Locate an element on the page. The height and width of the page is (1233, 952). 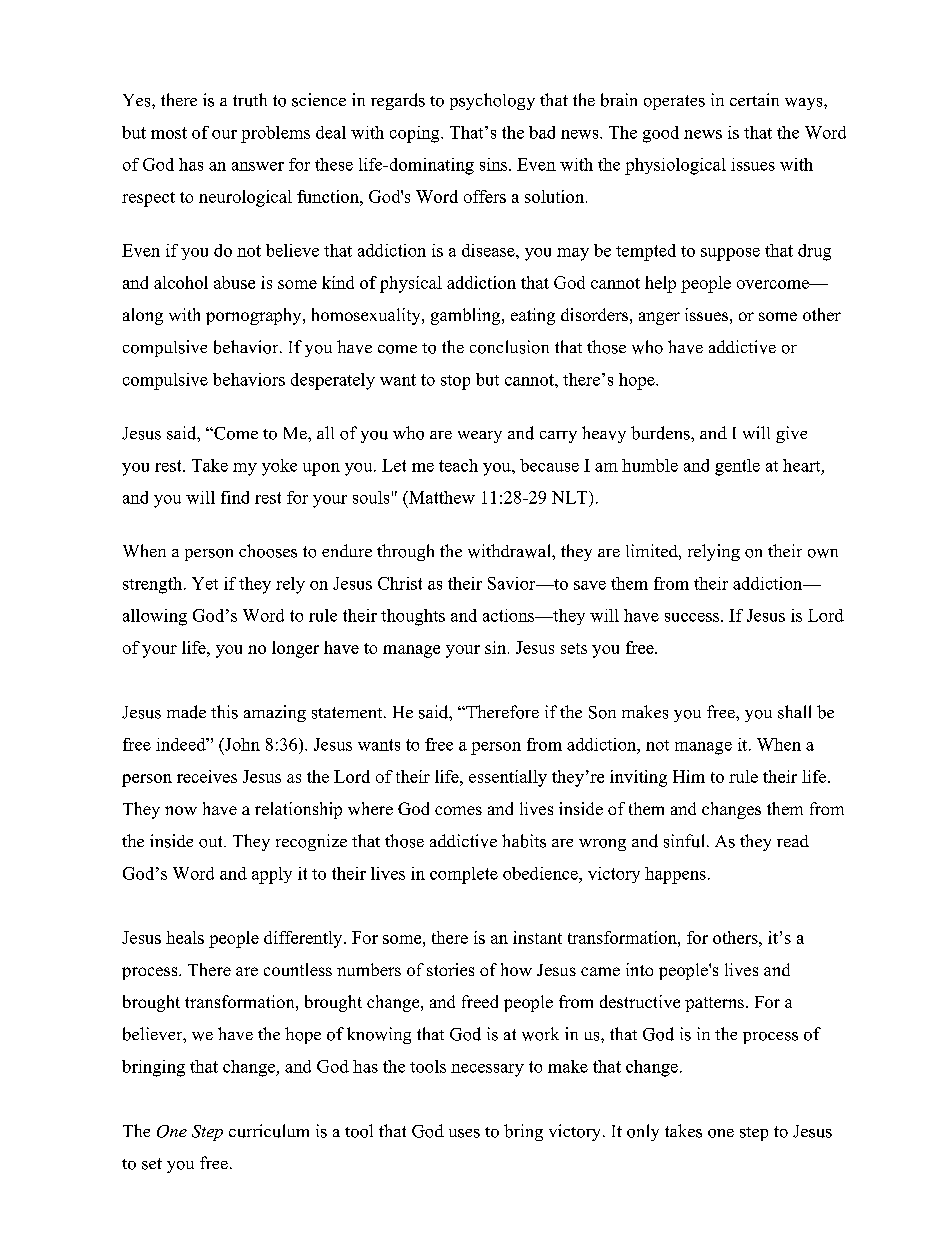
necessary is located at coordinates (487, 1070).
